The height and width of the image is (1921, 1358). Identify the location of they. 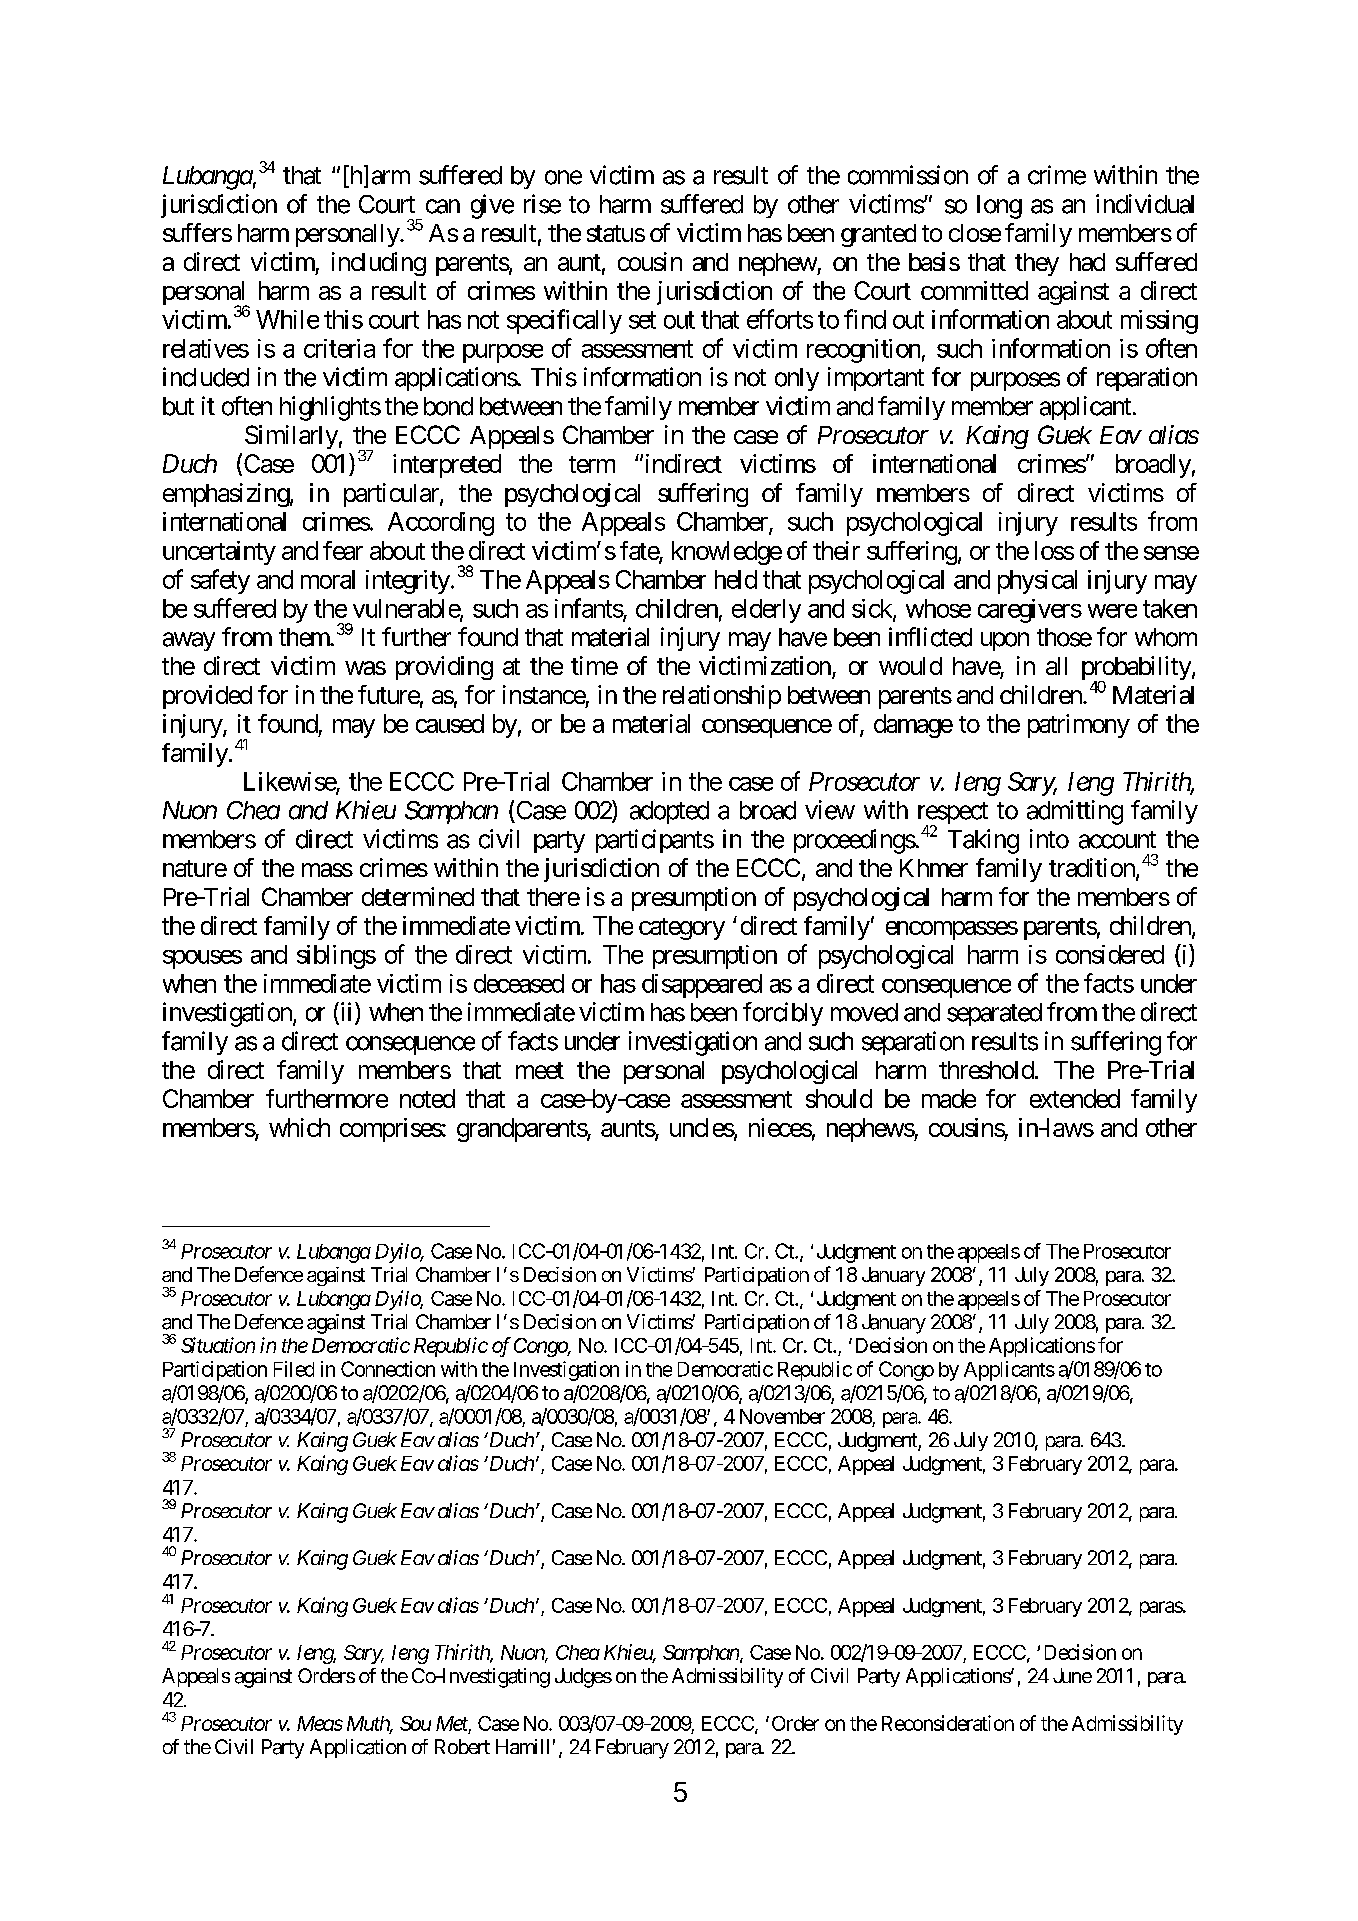
(1037, 264).
